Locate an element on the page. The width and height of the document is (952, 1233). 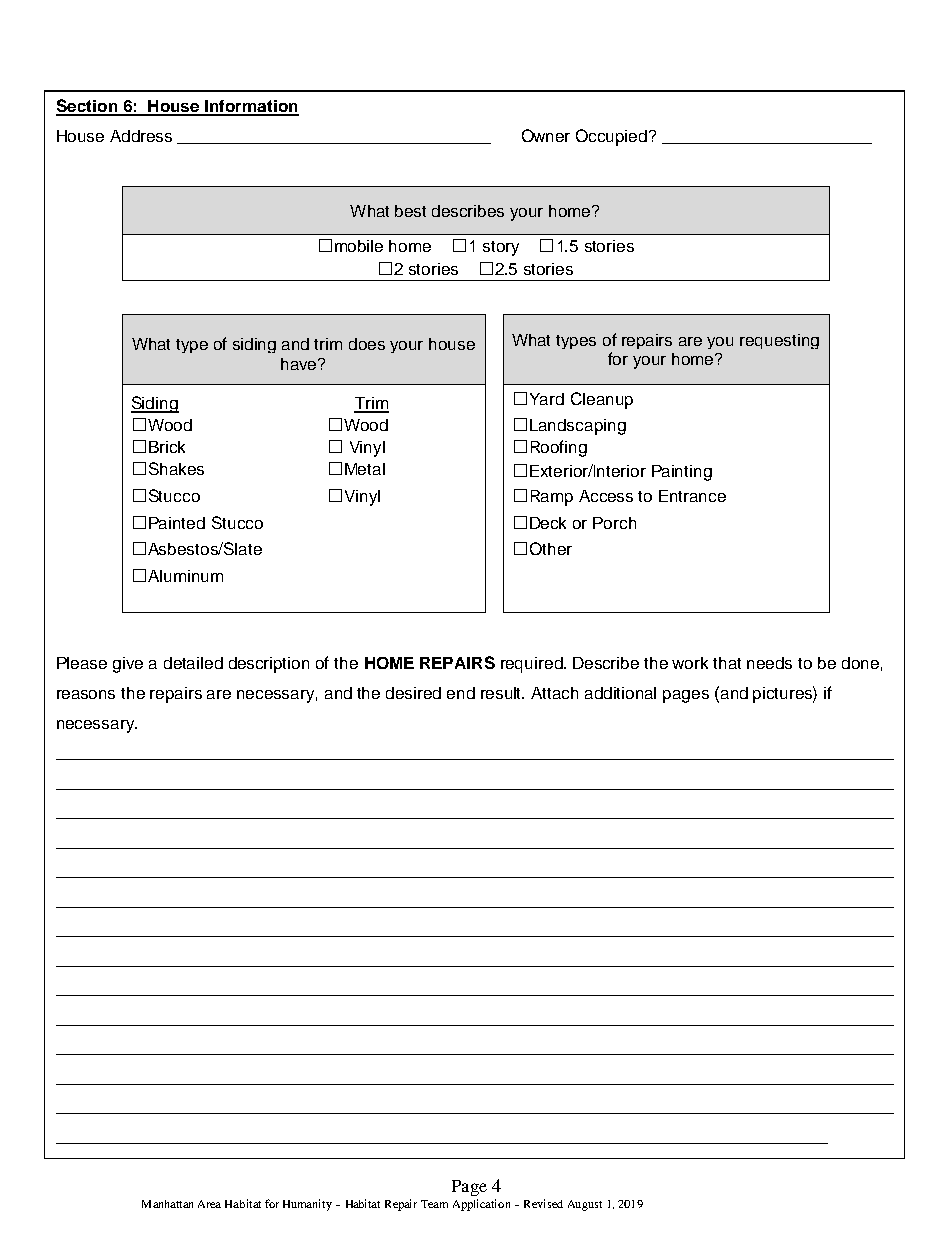
Address is located at coordinates (141, 136).
